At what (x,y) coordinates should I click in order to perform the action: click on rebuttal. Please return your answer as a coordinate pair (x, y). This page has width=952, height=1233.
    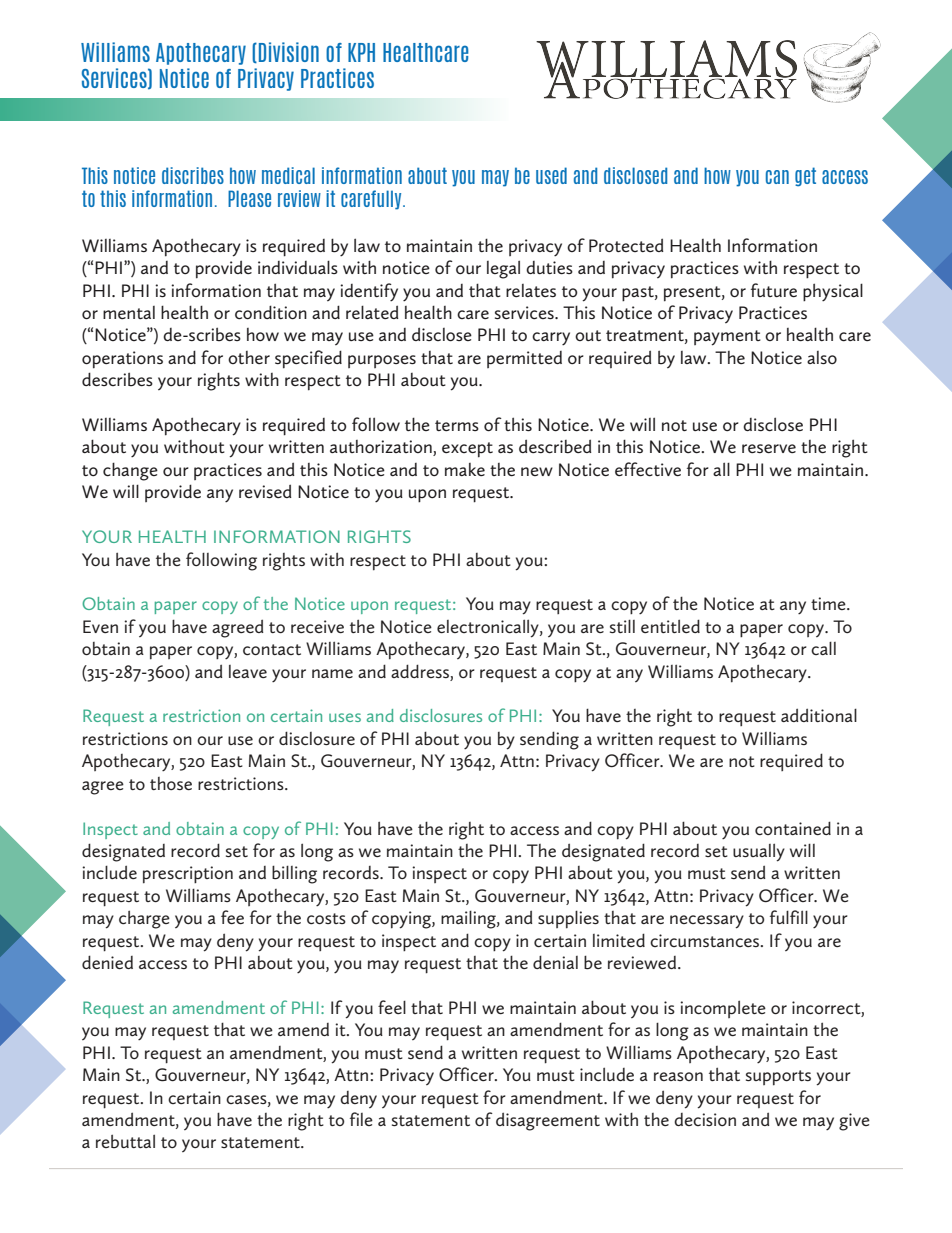
    Looking at the image, I should click on (125, 1141).
